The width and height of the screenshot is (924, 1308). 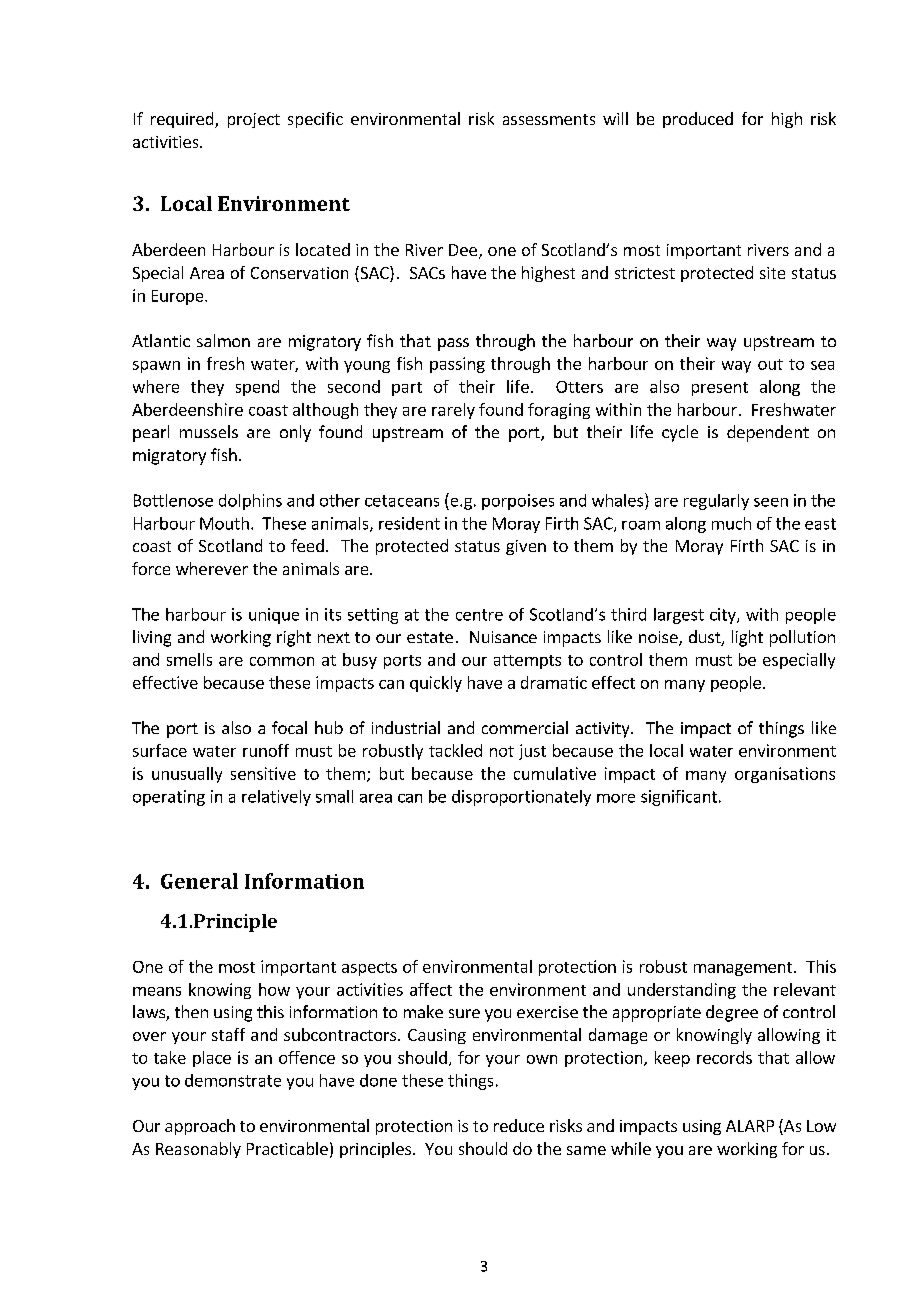 I want to click on reduce, so click(x=519, y=1125).
